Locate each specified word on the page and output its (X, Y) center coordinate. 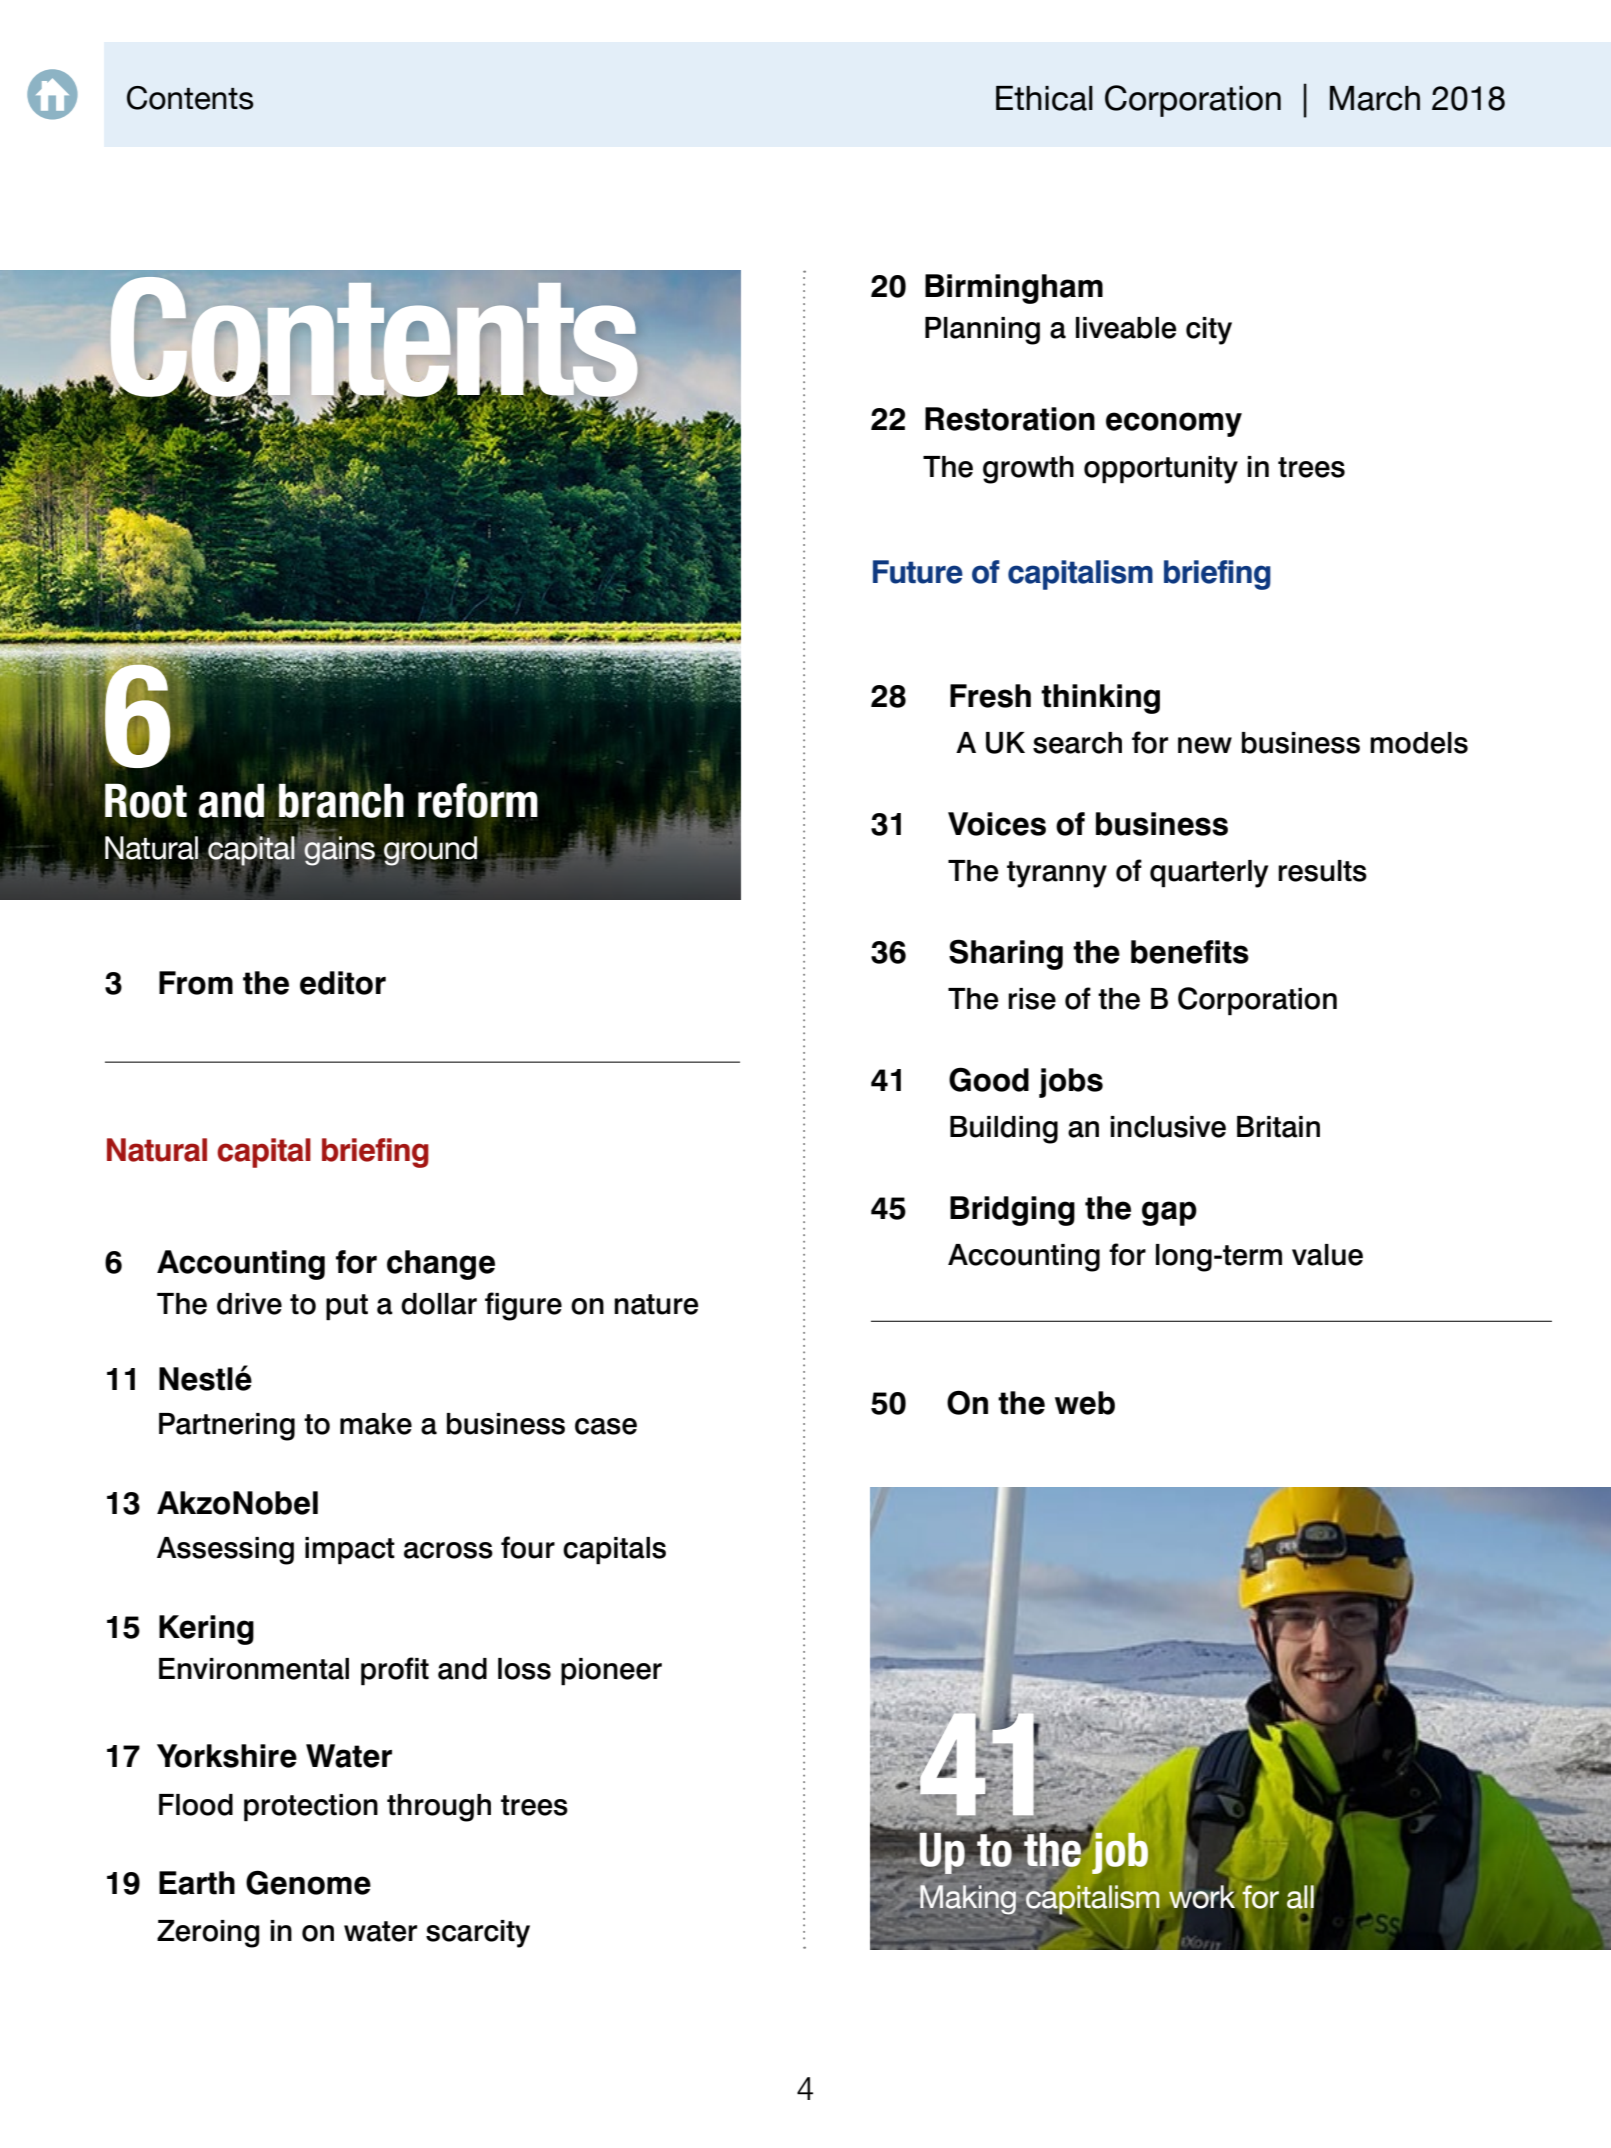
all (1301, 1897)
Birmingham (1014, 289)
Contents (190, 98)
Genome (308, 1882)
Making (968, 1899)
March (1375, 98)
